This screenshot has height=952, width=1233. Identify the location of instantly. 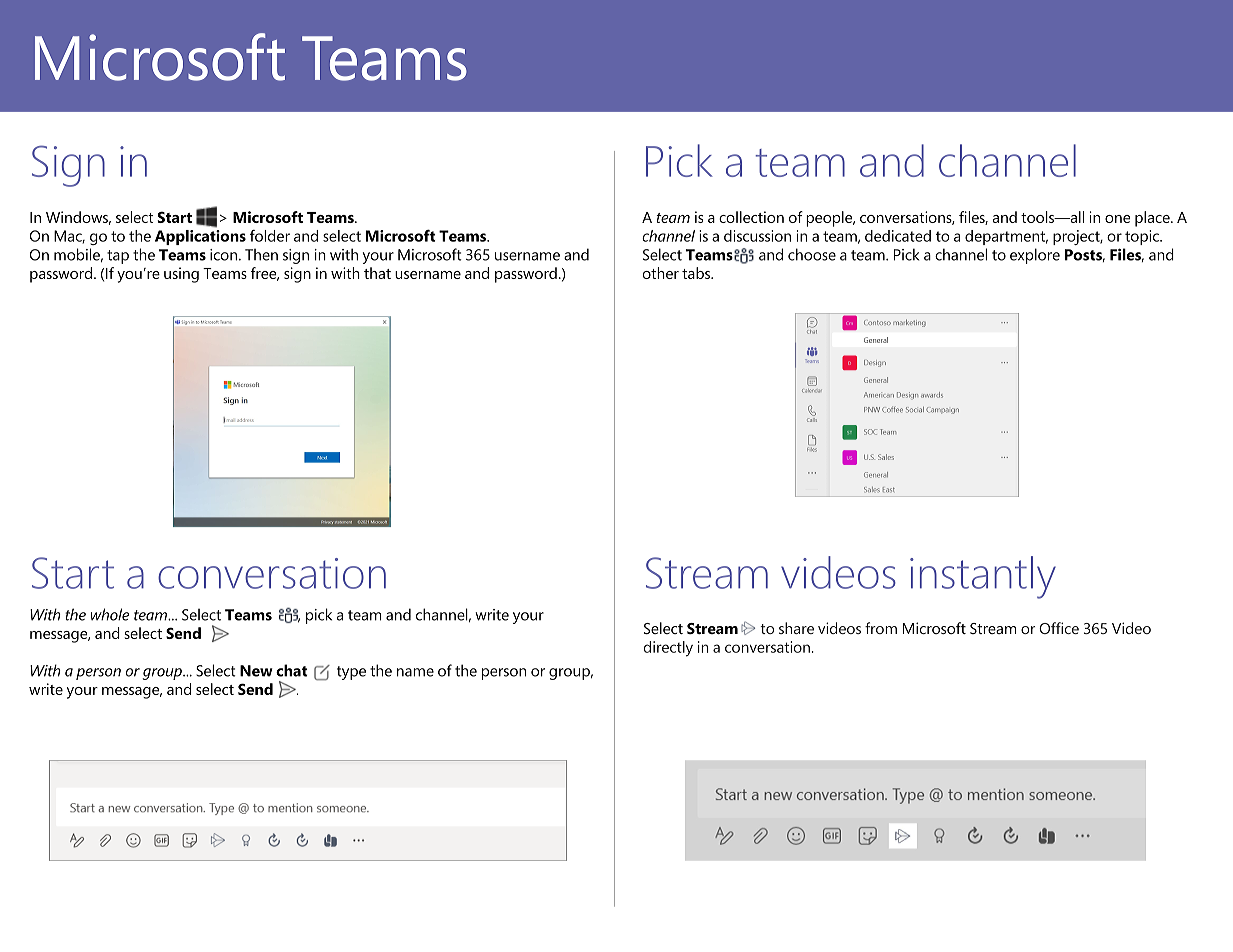
(983, 577).
